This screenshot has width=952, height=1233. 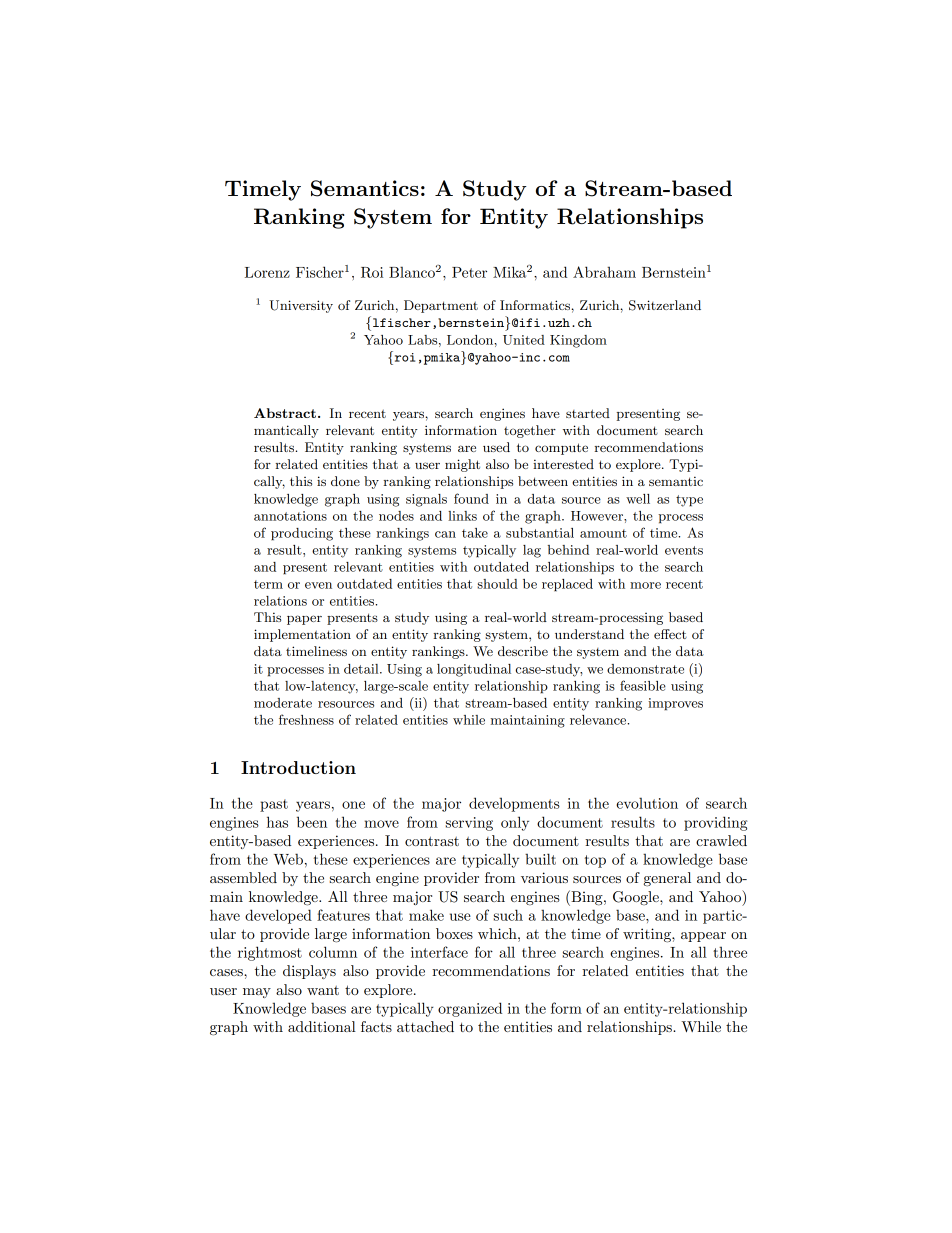 What do you see at coordinates (665, 305) in the screenshot?
I see `Switzerland` at bounding box center [665, 305].
